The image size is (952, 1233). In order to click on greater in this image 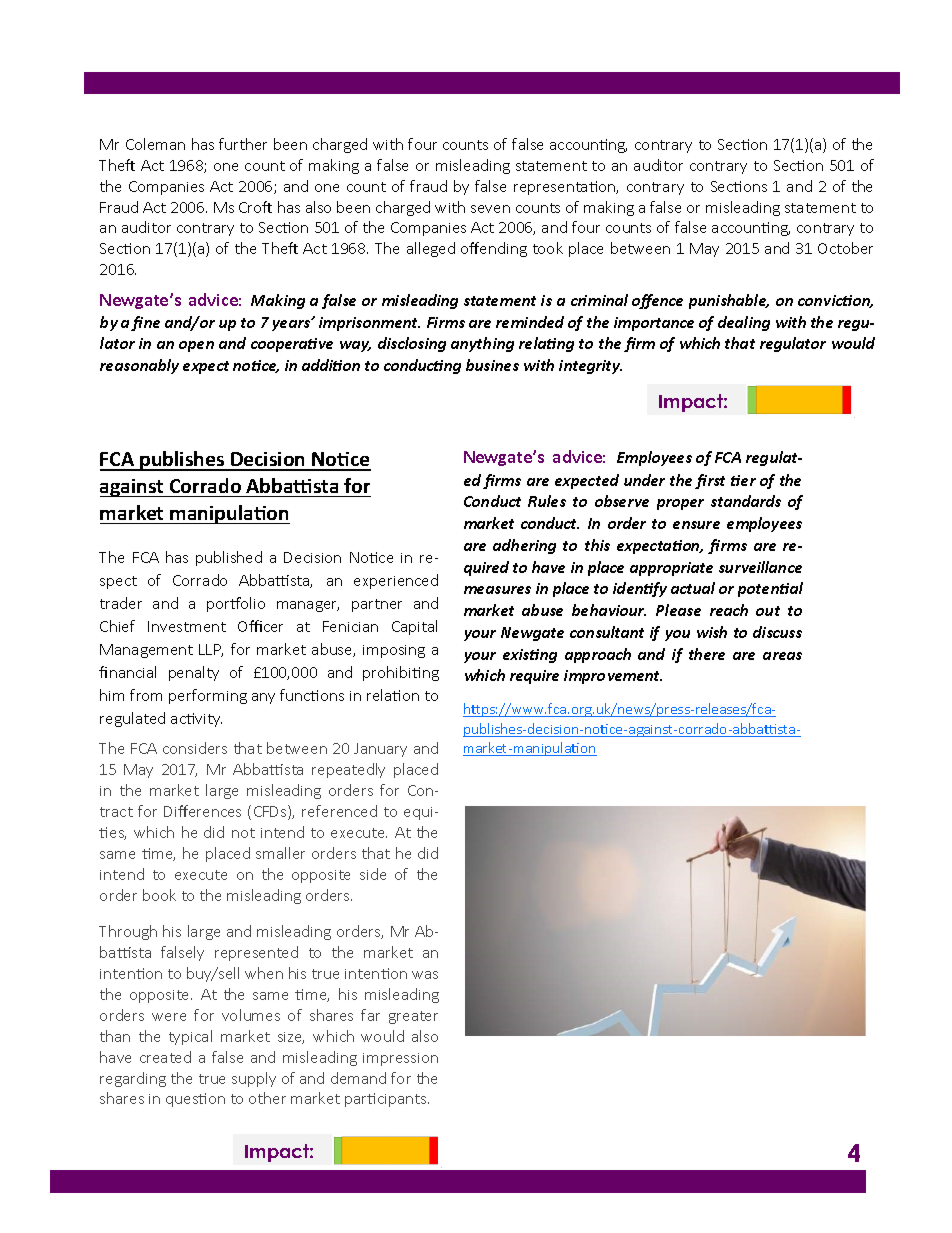, I will do `click(413, 1017)`.
